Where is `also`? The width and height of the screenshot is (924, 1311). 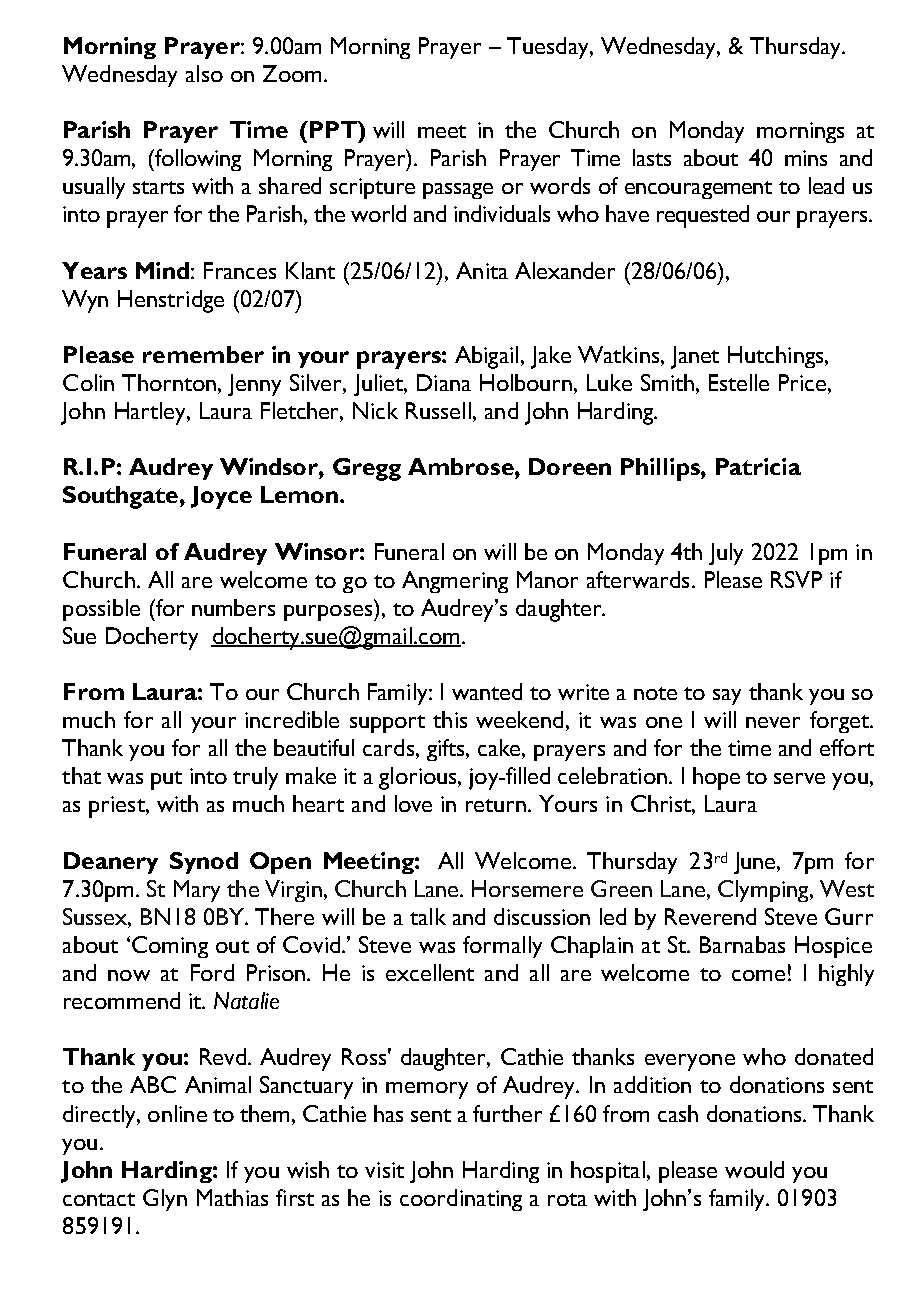 also is located at coordinates (204, 73).
